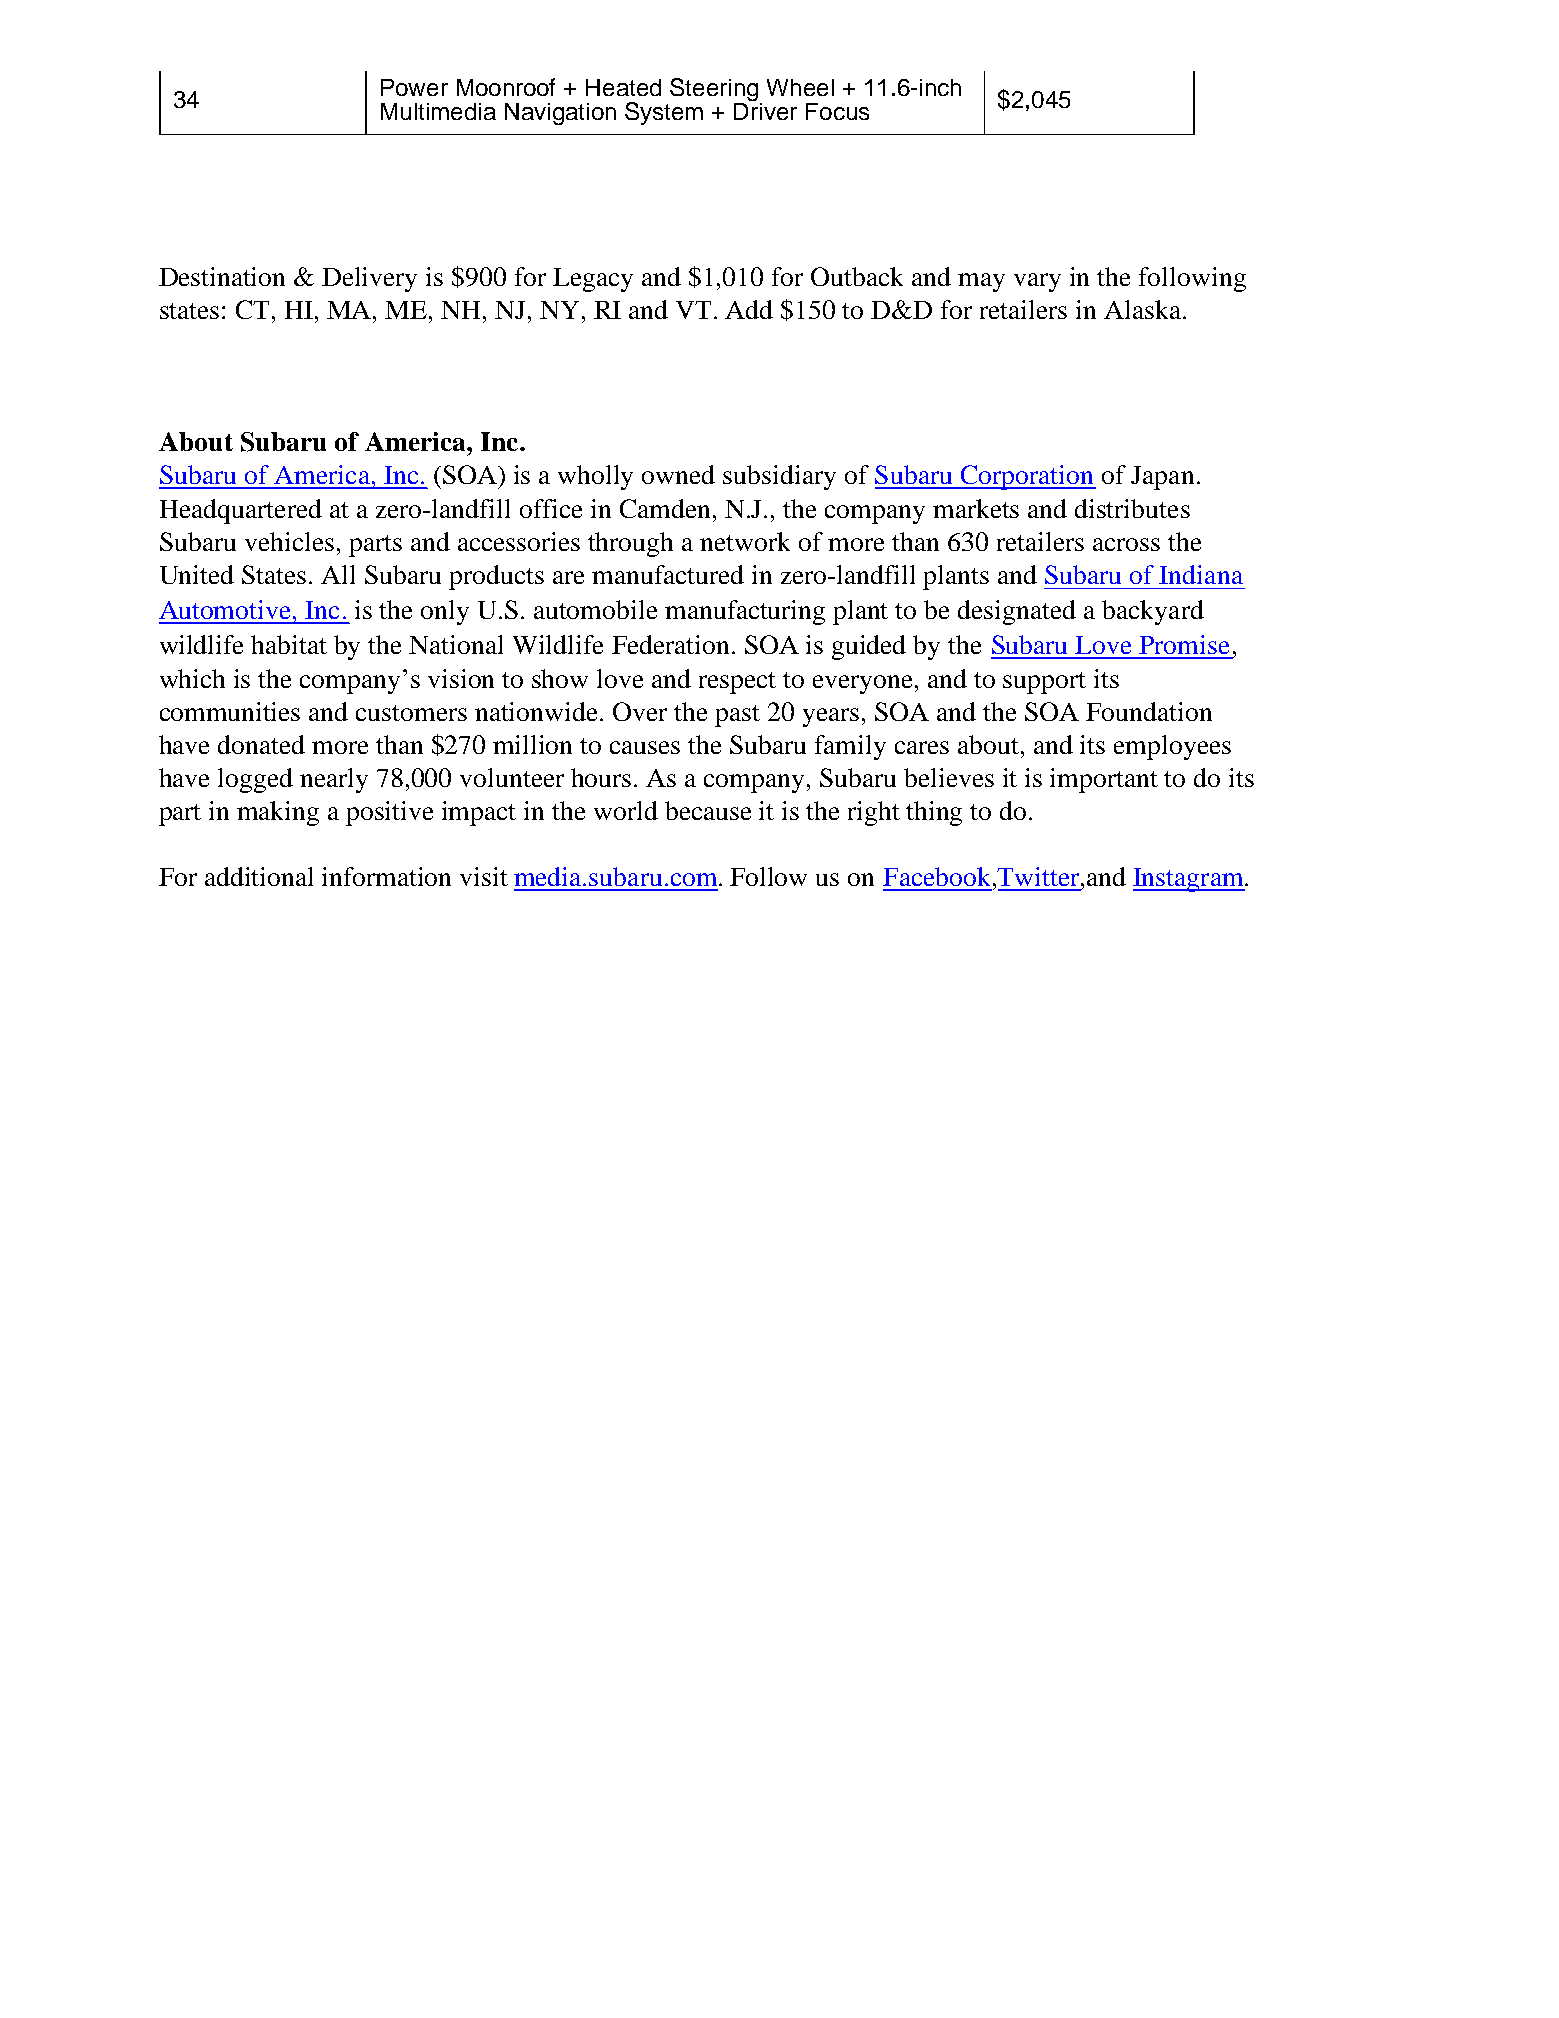 The image size is (1559, 2018). Describe the element at coordinates (1189, 880) in the screenshot. I see `Instagram` at that location.
